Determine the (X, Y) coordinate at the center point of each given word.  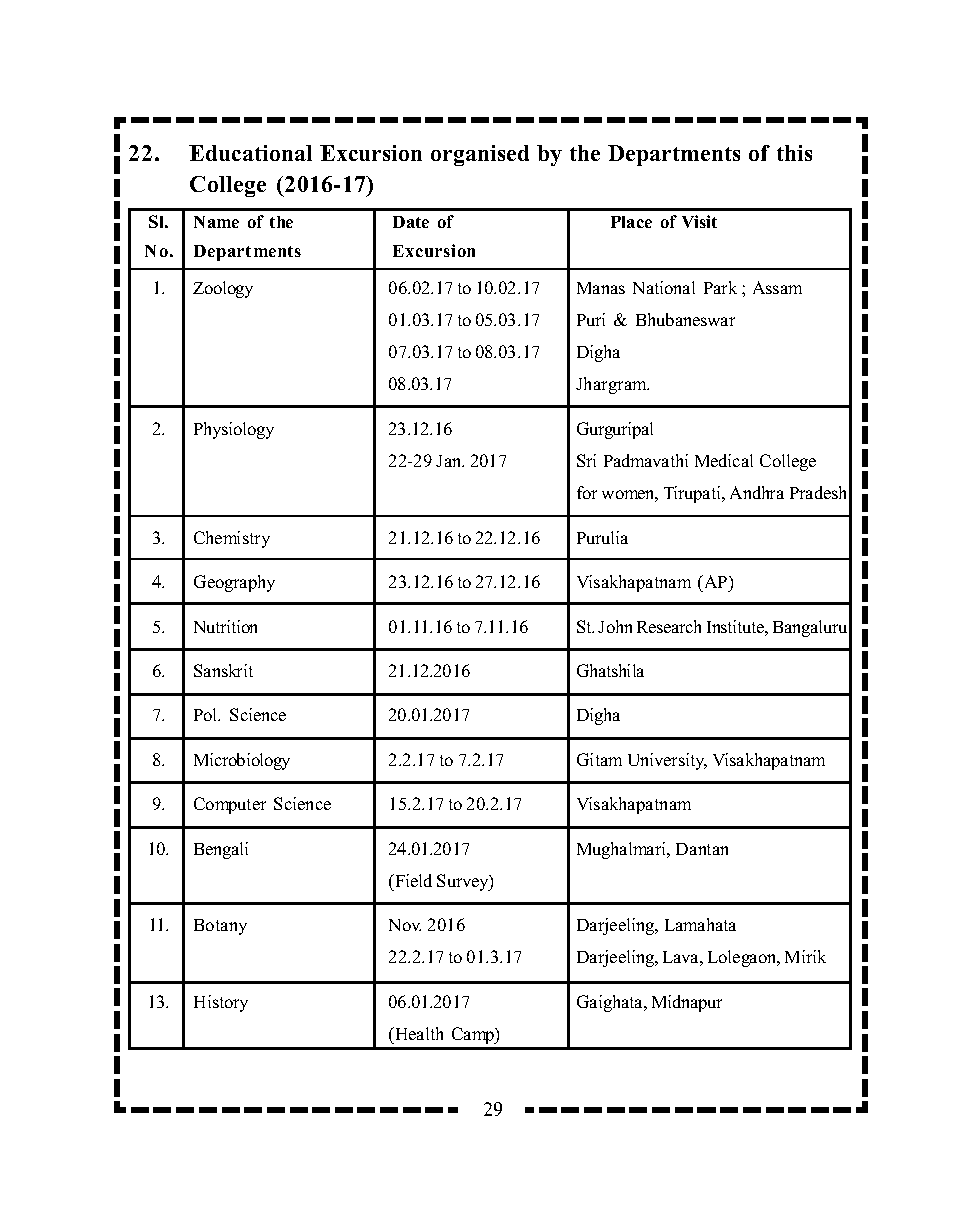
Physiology (234, 430)
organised (480, 155)
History (221, 1003)
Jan (450, 461)
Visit (699, 221)
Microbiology (242, 761)
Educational (250, 153)
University (667, 761)
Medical (724, 460)
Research (669, 626)
